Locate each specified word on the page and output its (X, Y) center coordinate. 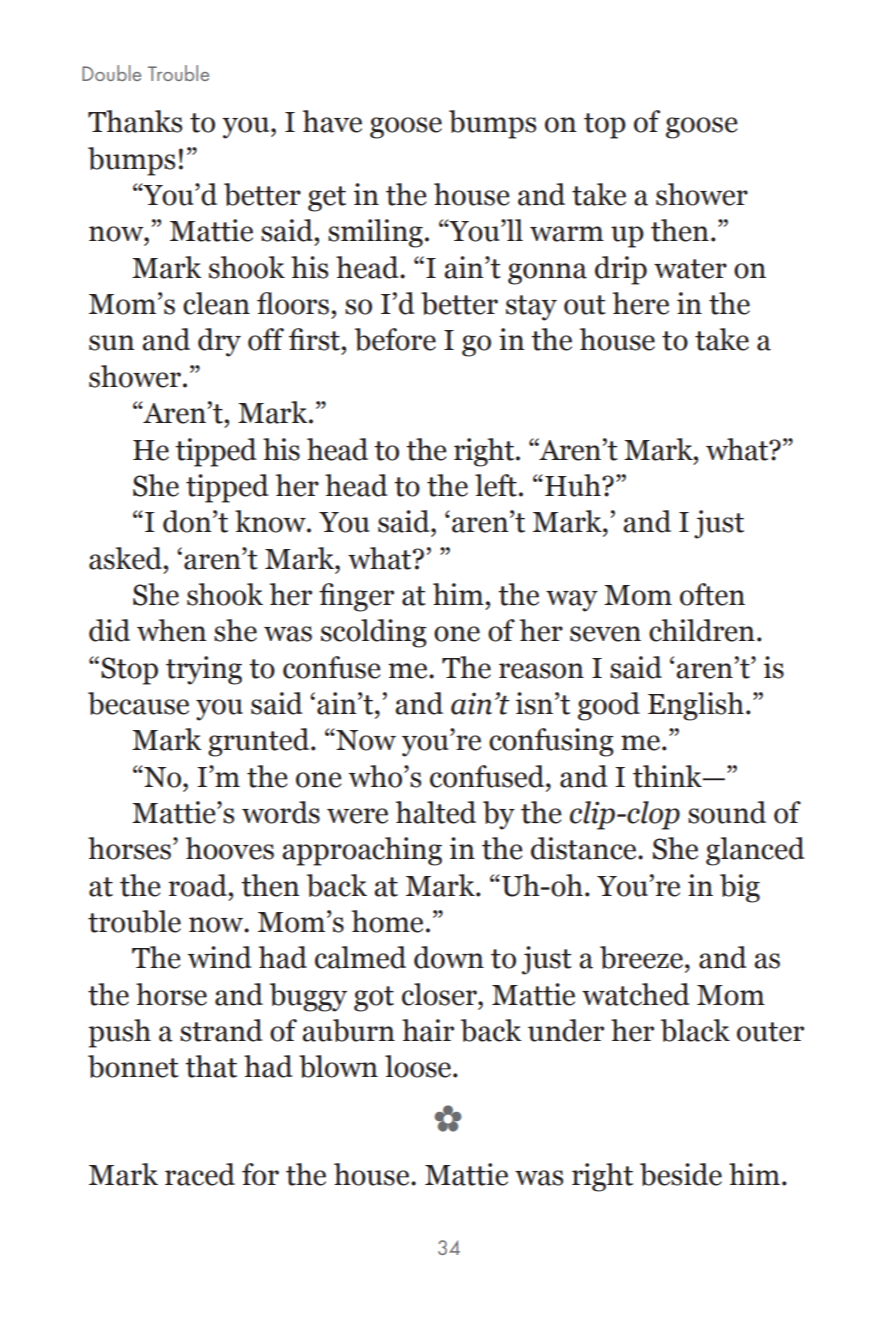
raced (200, 1174)
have (332, 121)
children (702, 630)
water (690, 269)
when (171, 630)
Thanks (135, 121)
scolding (374, 633)
